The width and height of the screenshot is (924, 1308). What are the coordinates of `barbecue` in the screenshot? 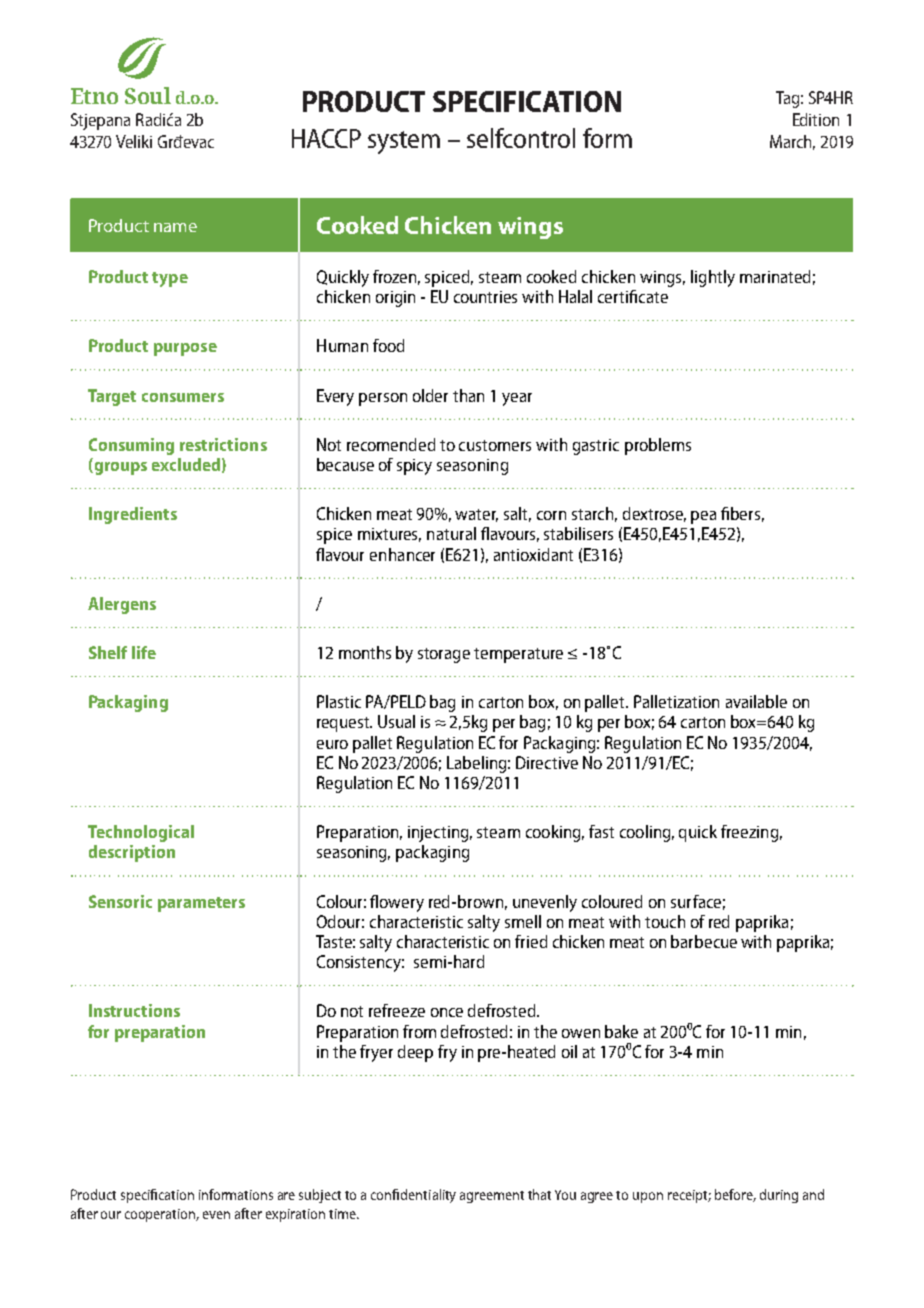 It's located at (704, 941).
